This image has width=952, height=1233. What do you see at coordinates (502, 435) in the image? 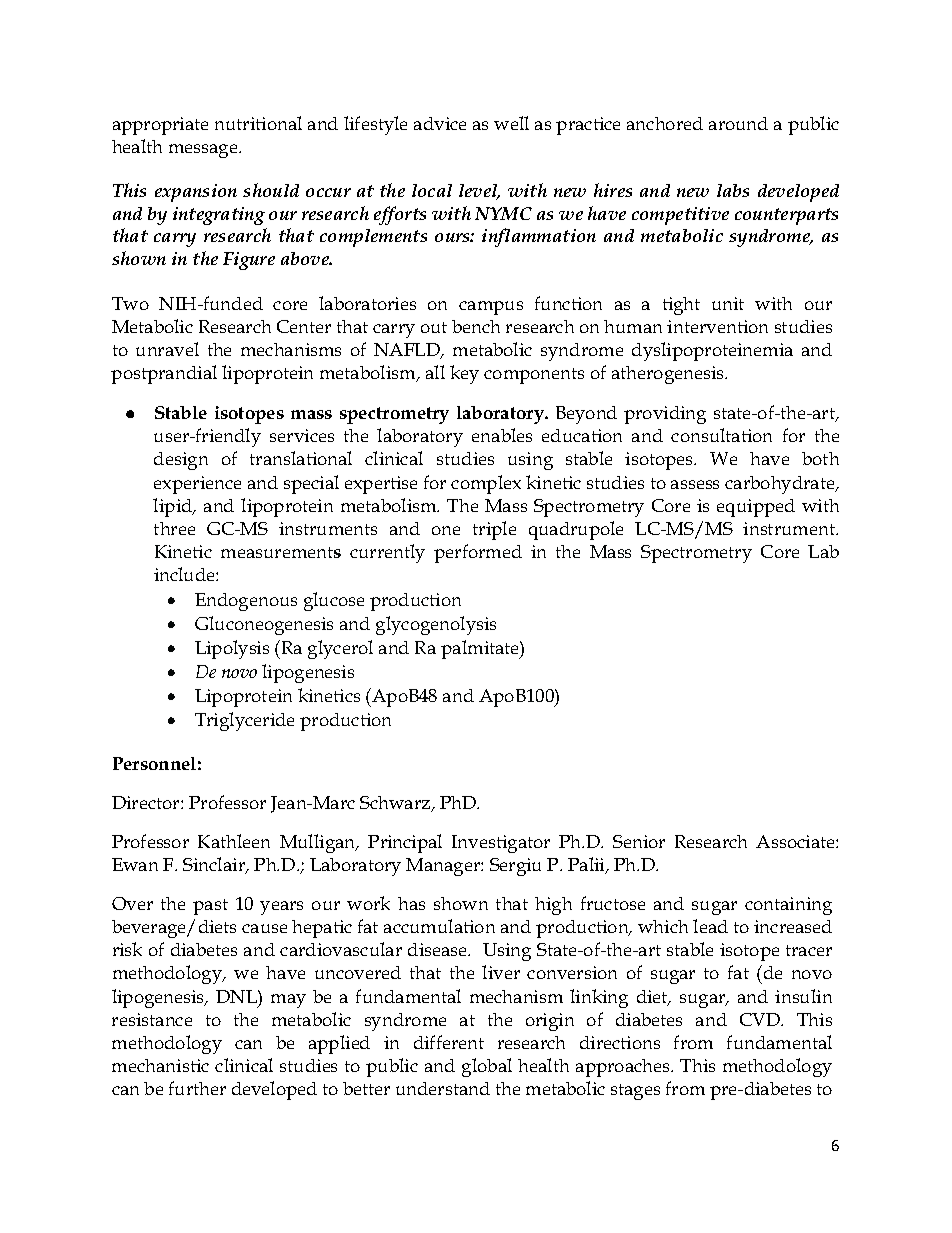
I see `enables` at bounding box center [502, 435].
